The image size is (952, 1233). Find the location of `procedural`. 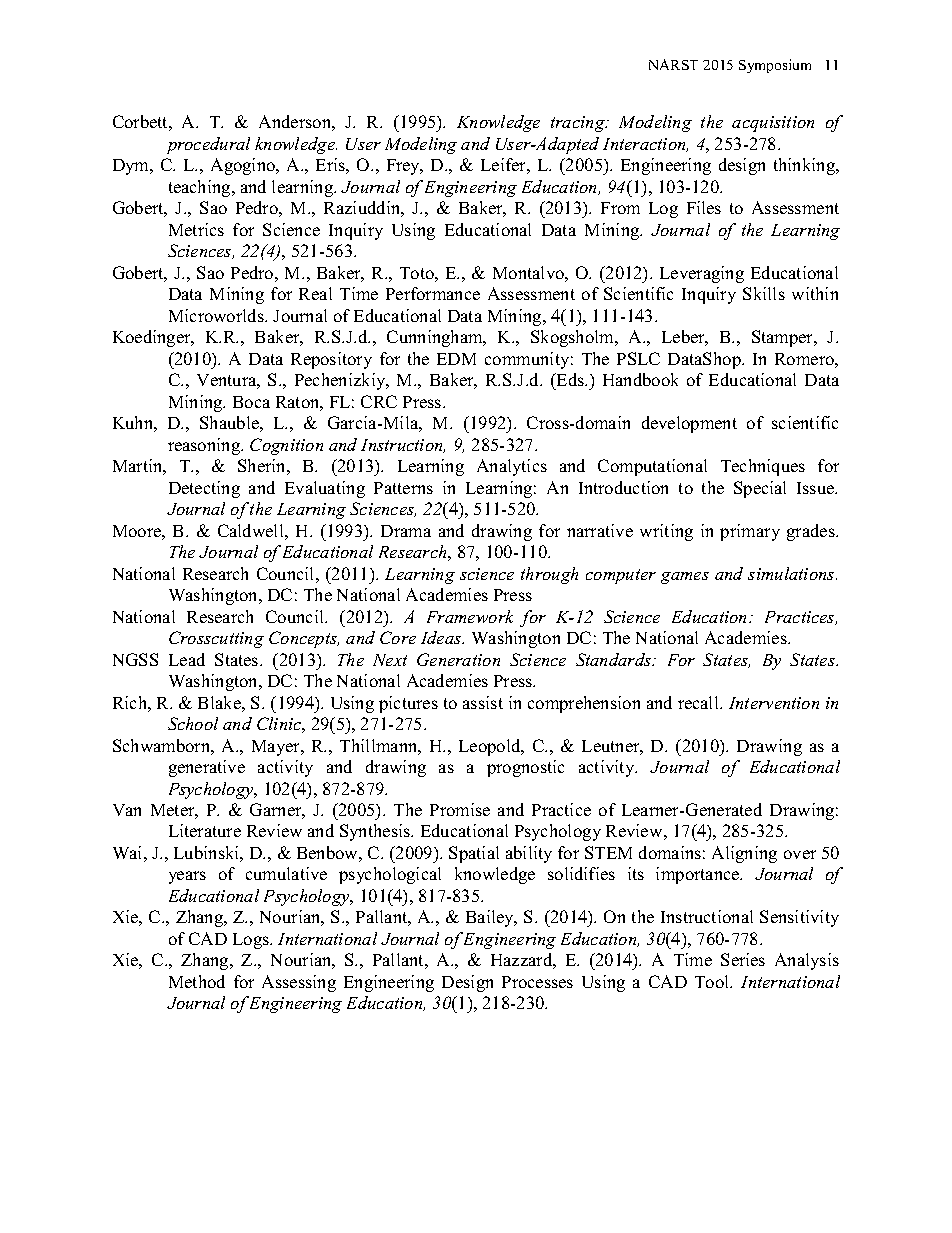

procedural is located at coordinates (208, 145).
